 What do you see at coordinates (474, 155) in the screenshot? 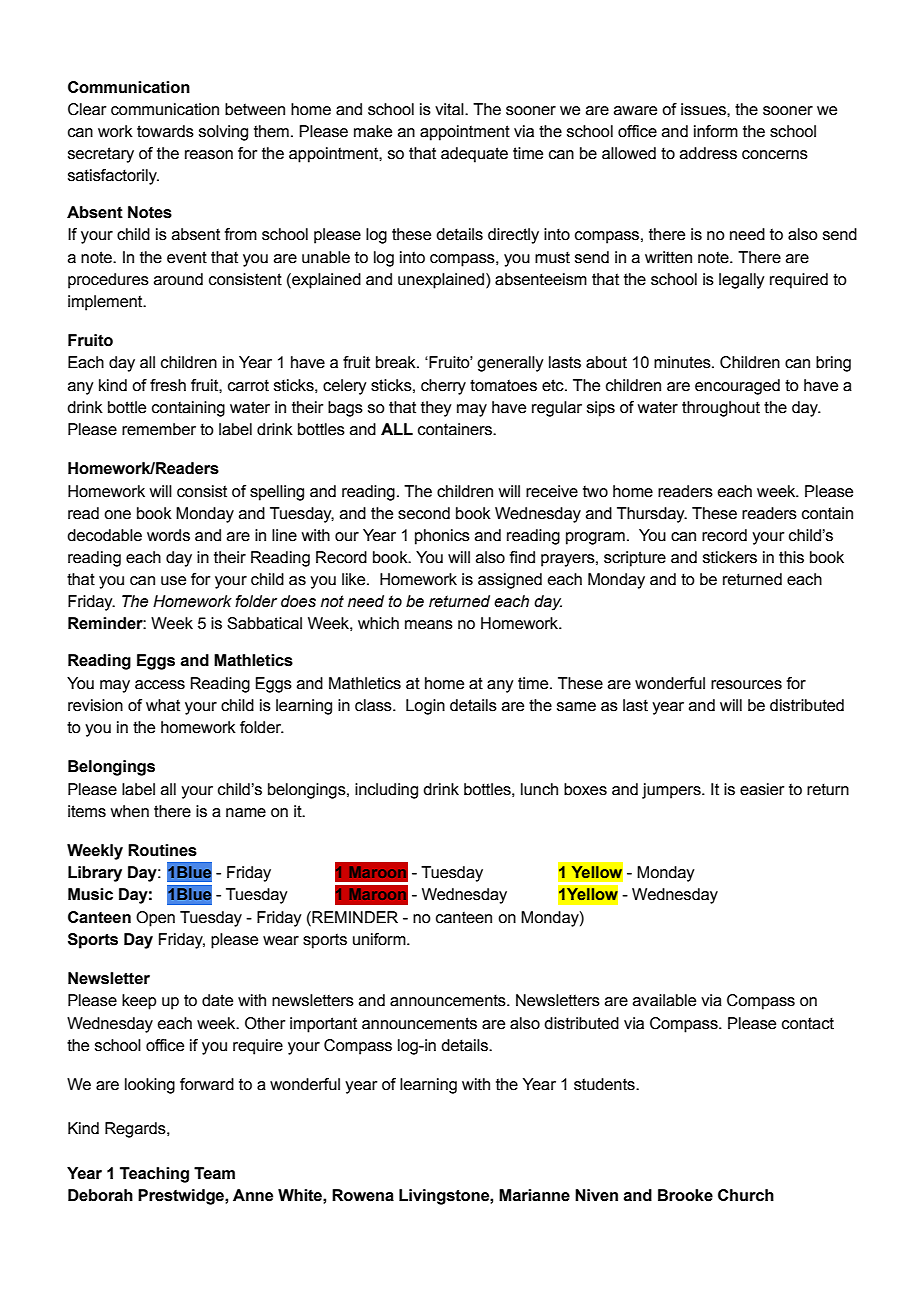
I see `adequate` at bounding box center [474, 155].
